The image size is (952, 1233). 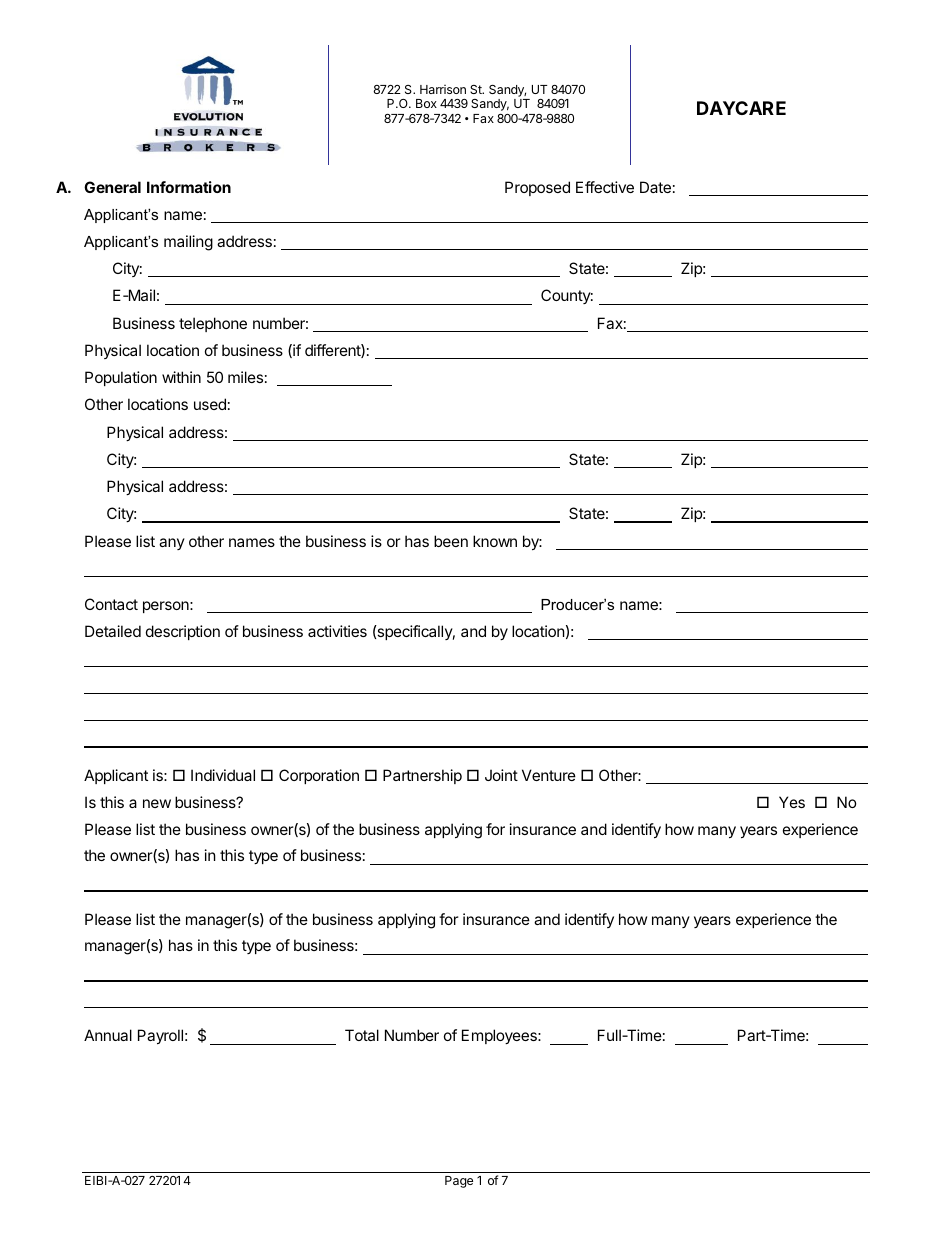 I want to click on been, so click(x=451, y=541).
